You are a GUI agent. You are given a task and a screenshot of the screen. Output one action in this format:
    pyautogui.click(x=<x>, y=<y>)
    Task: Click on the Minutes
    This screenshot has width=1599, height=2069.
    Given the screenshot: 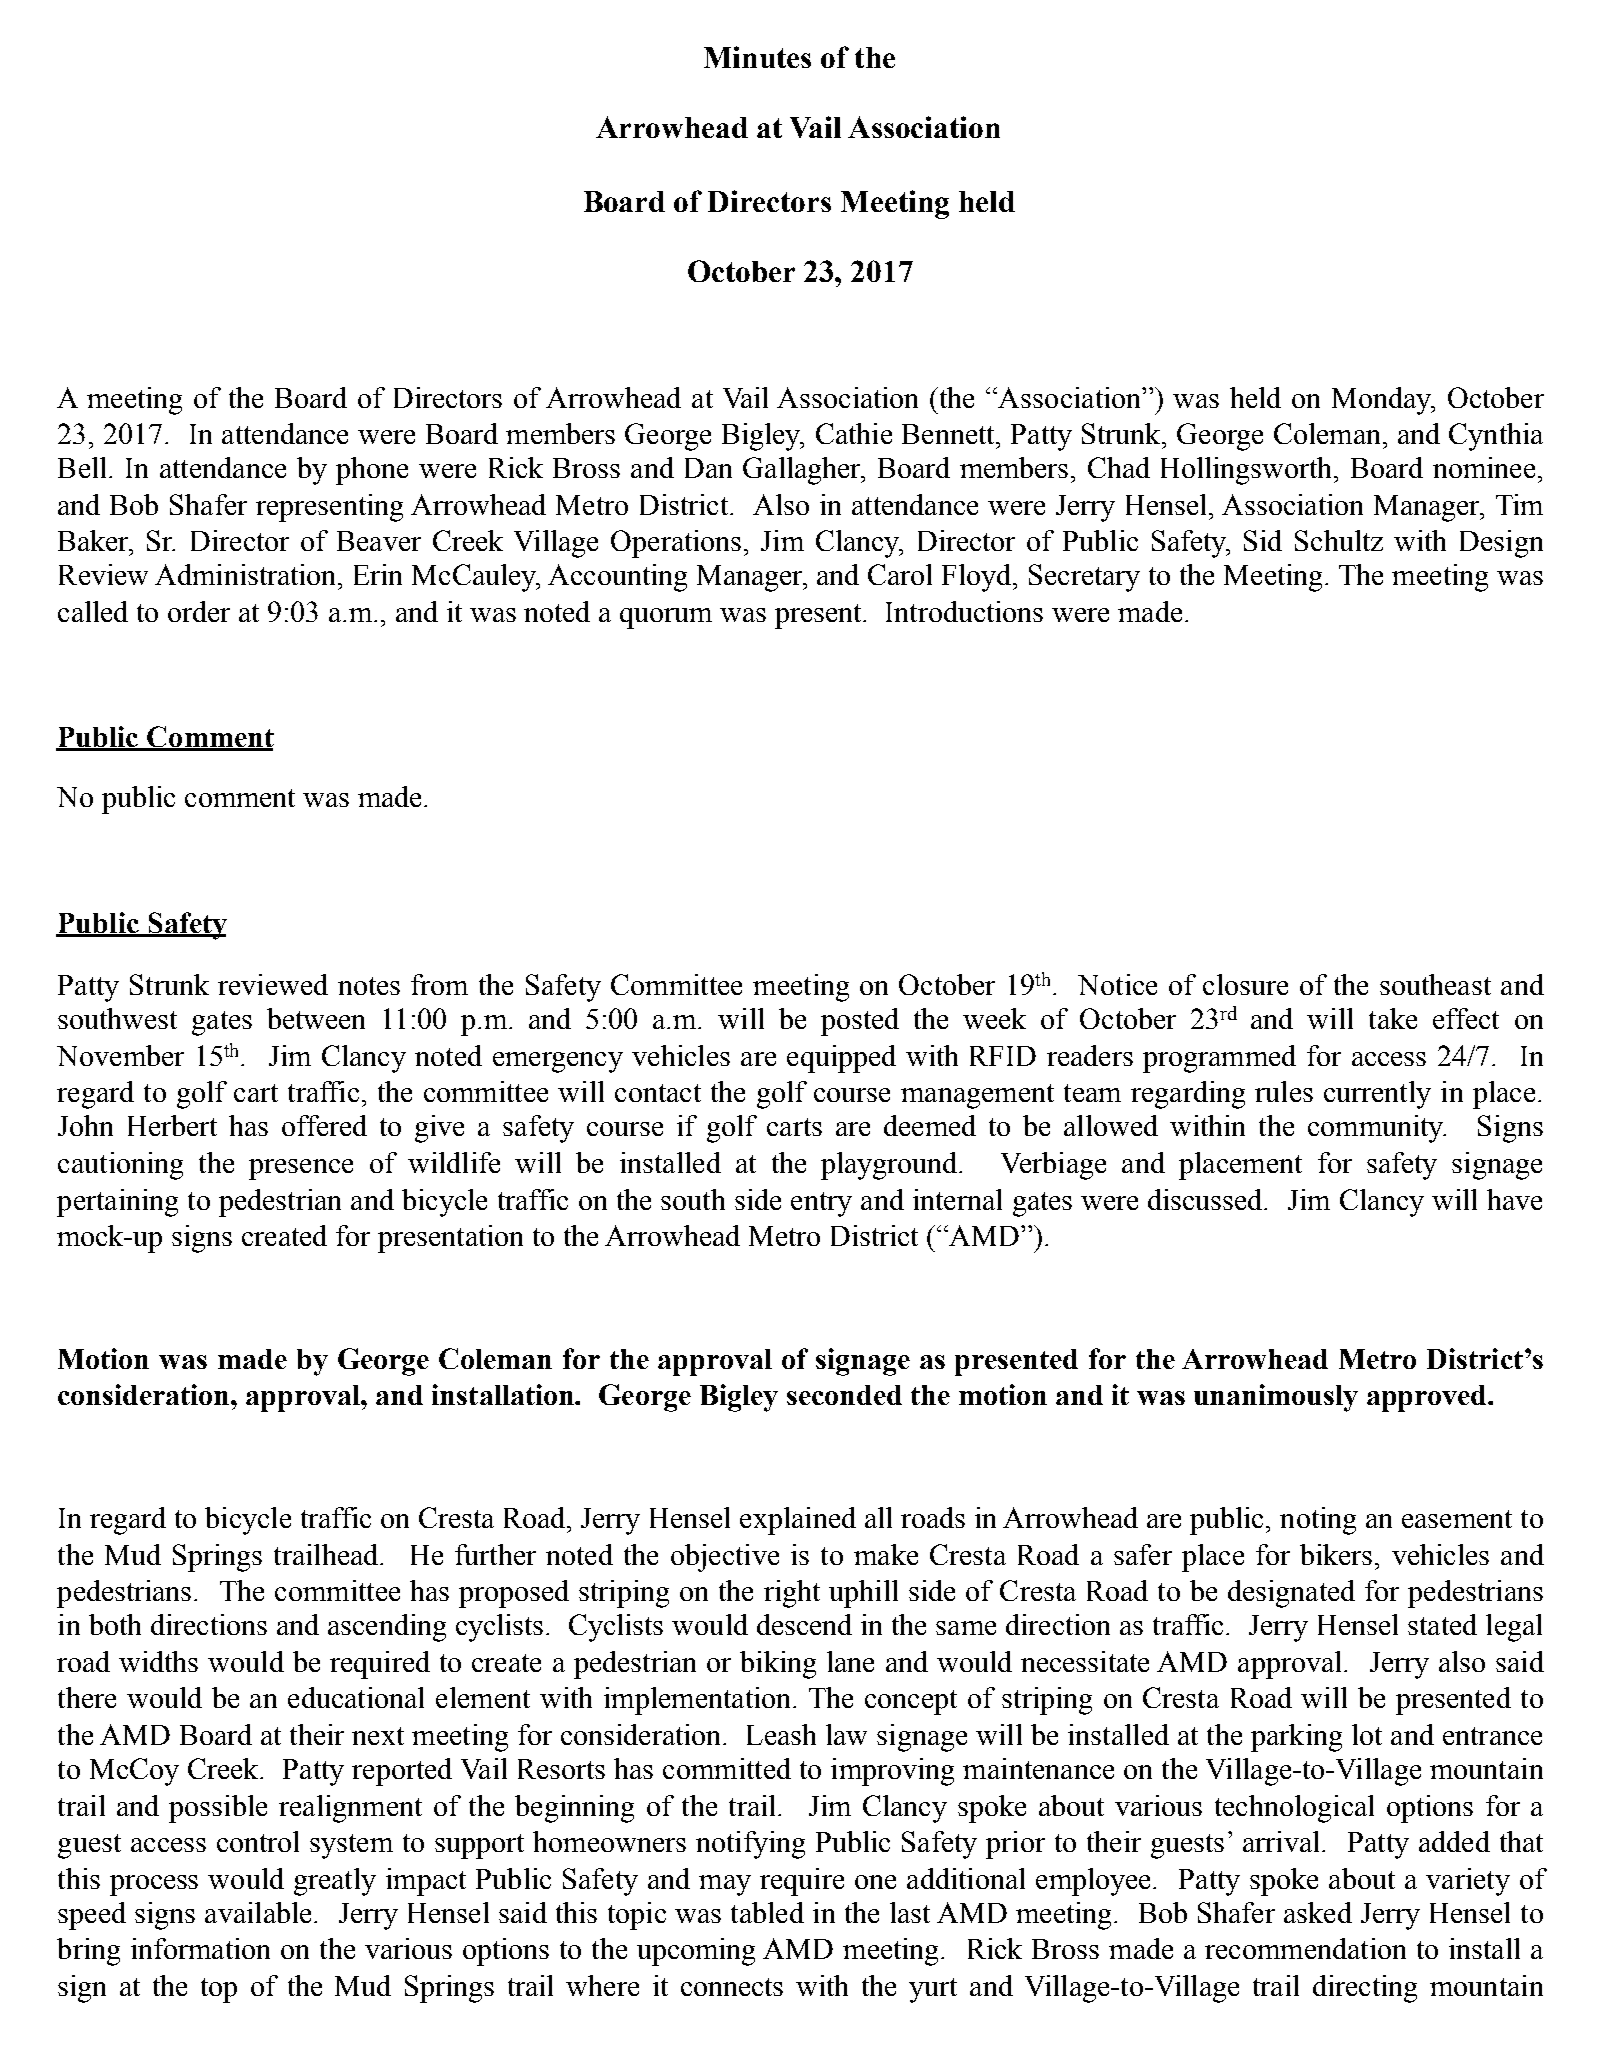 What is the action you would take?
    pyautogui.click(x=757, y=57)
